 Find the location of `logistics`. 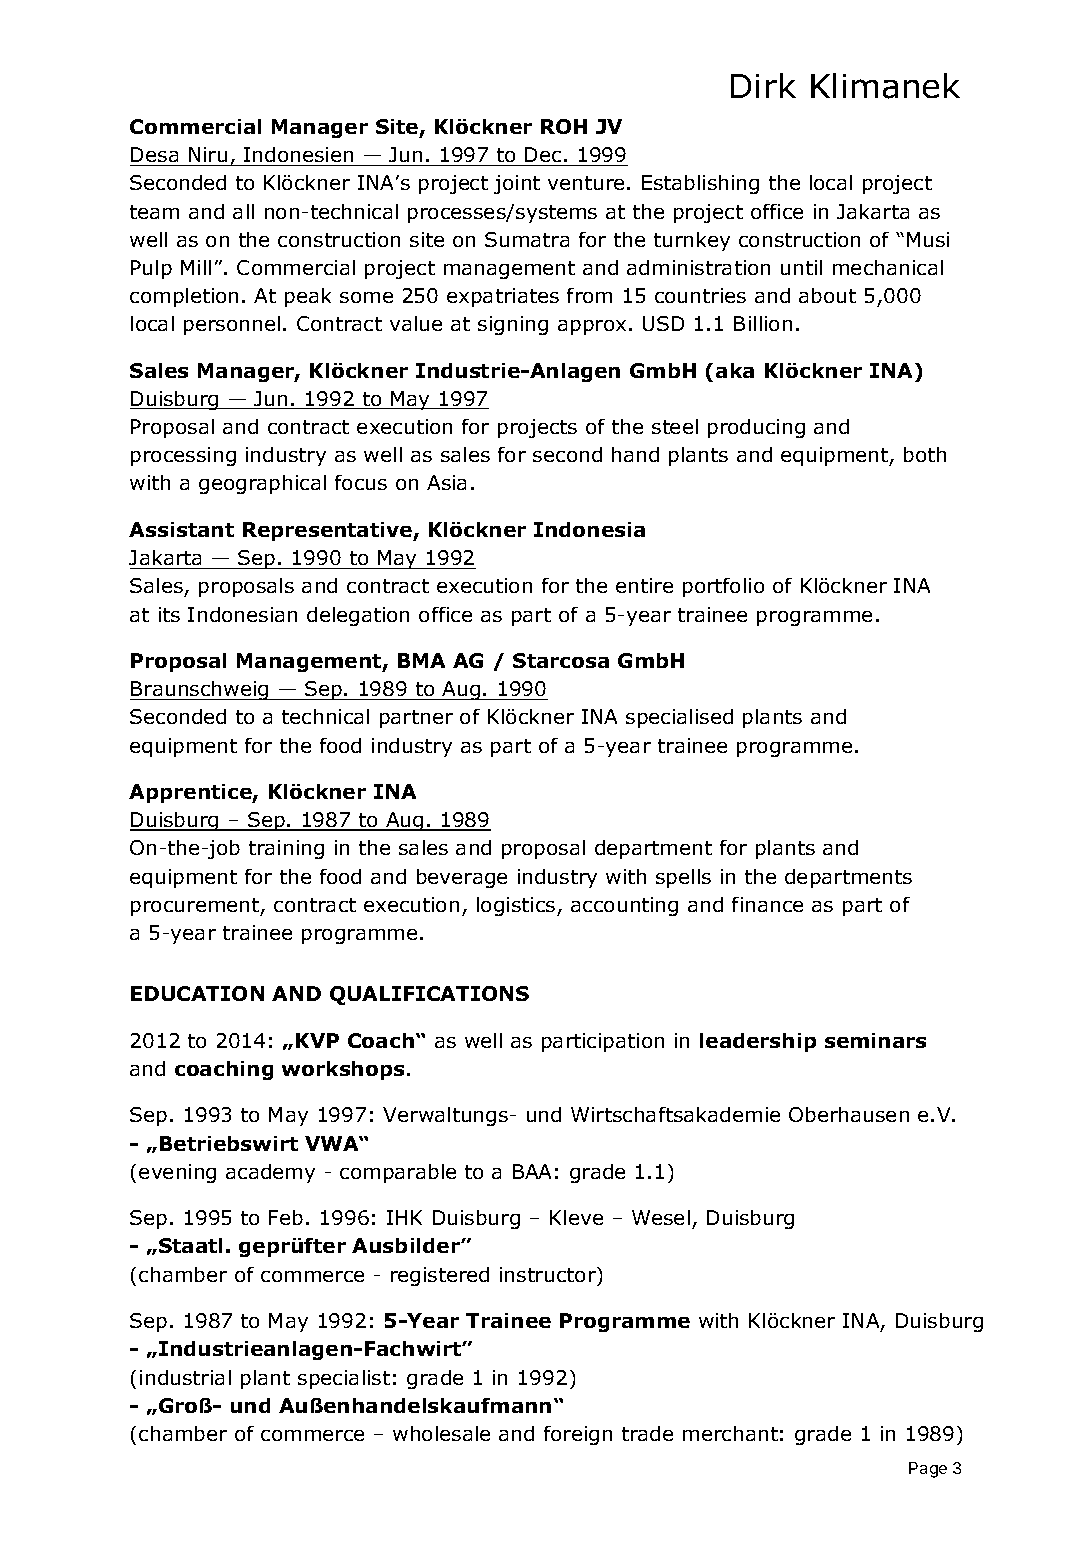

logistics is located at coordinates (517, 906).
